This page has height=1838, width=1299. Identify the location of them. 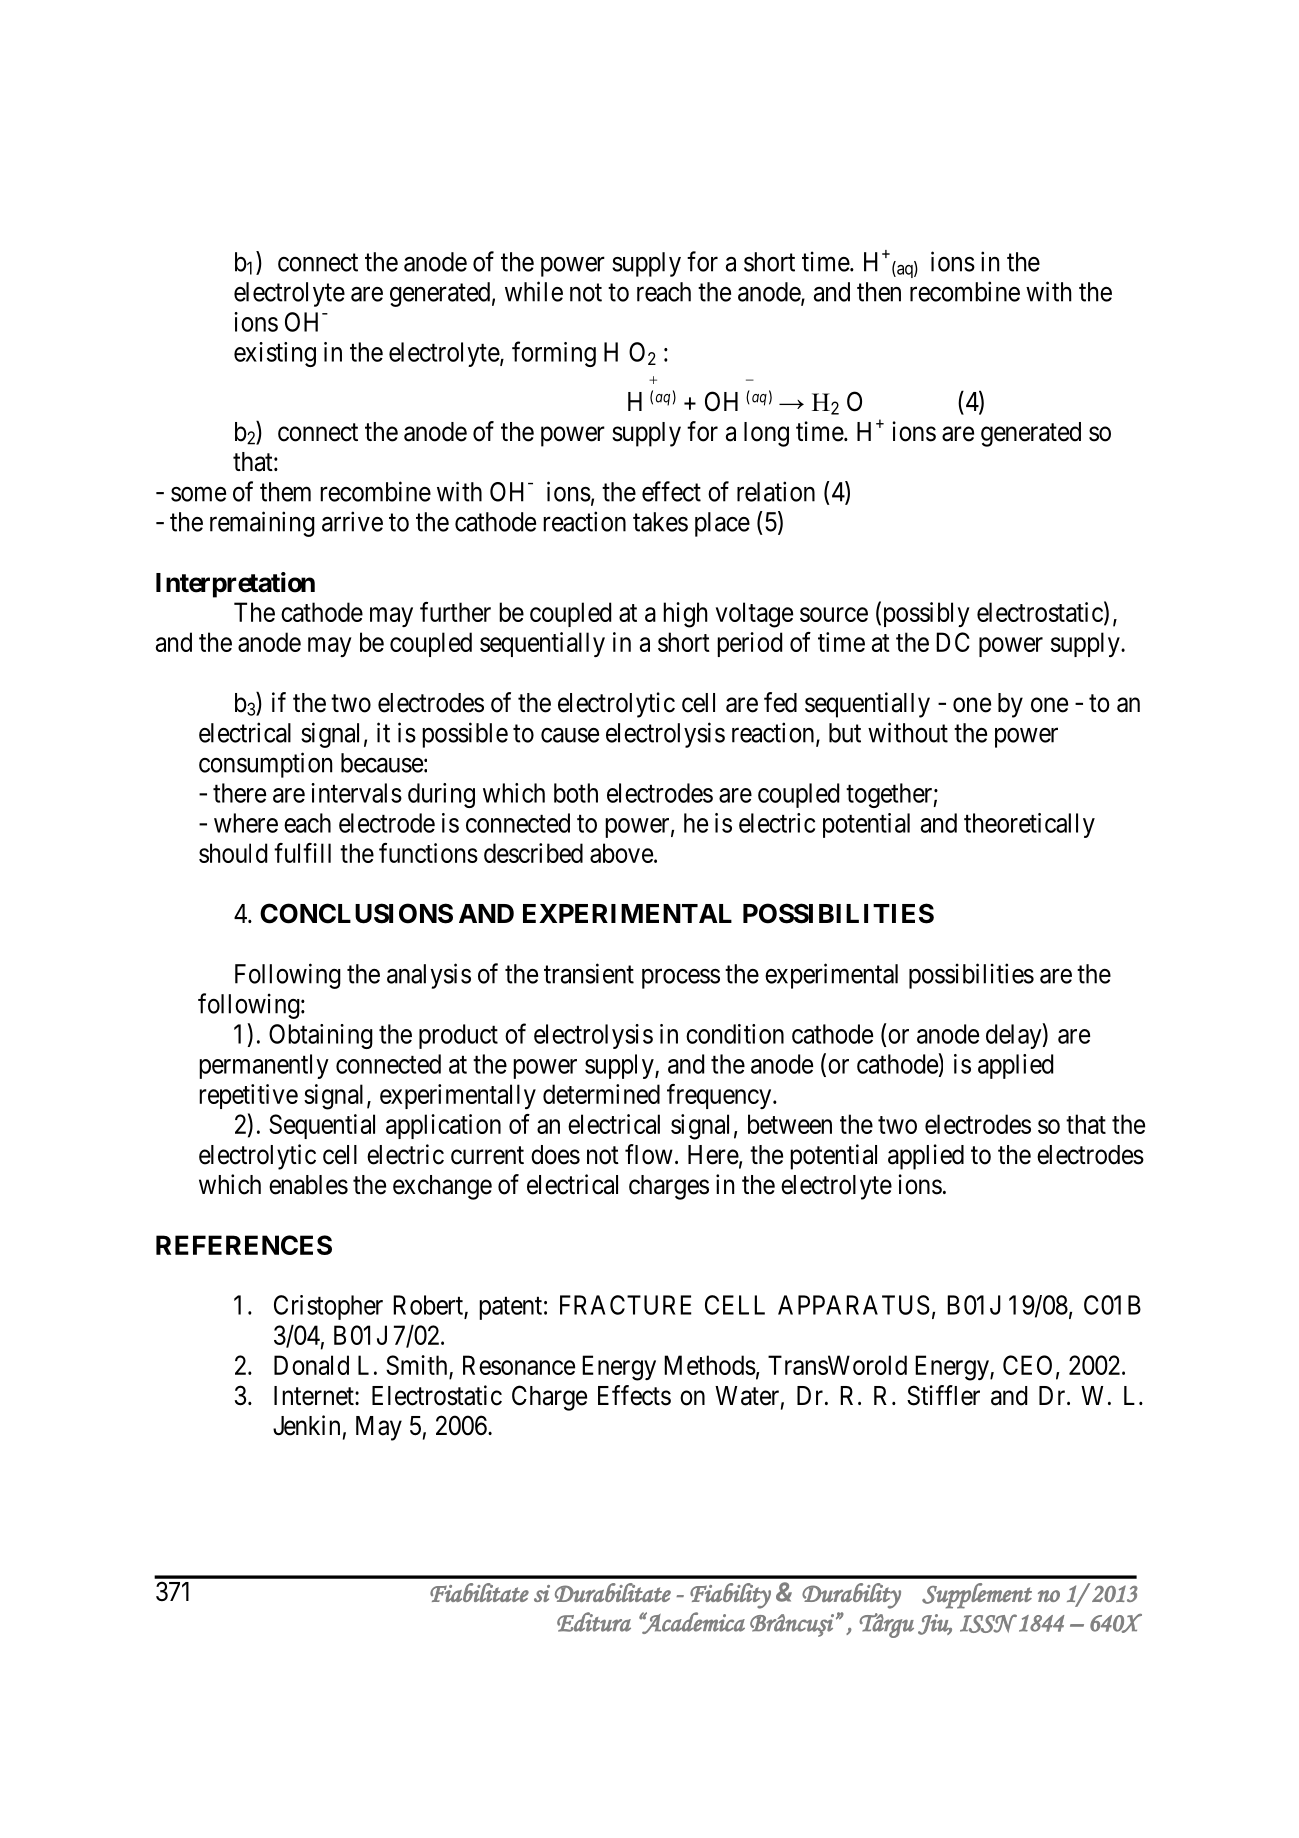
(285, 492).
